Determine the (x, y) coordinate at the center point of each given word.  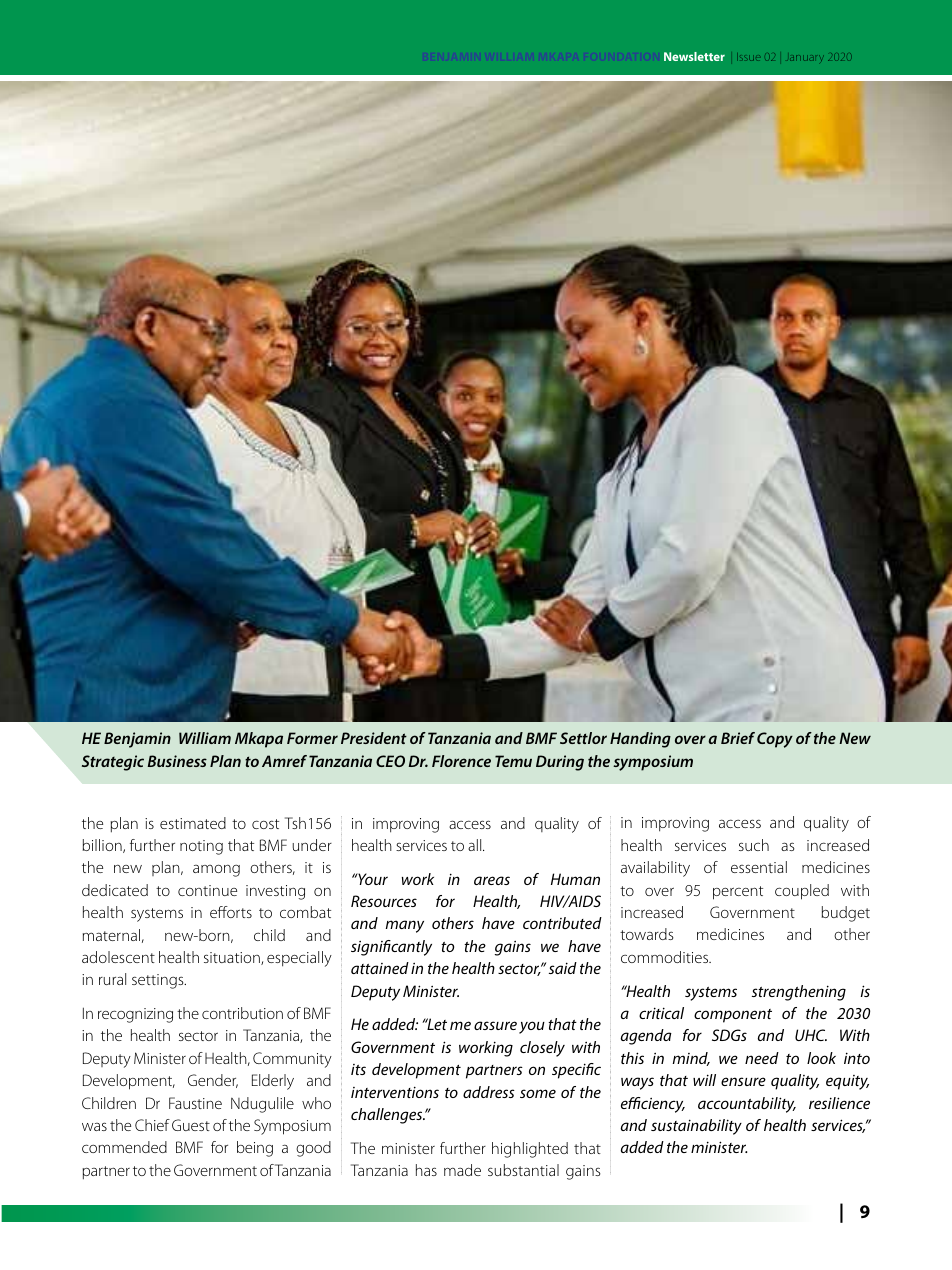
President (374, 738)
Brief (738, 738)
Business (177, 761)
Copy (775, 740)
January (806, 58)
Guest (191, 1125)
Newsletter (694, 56)
